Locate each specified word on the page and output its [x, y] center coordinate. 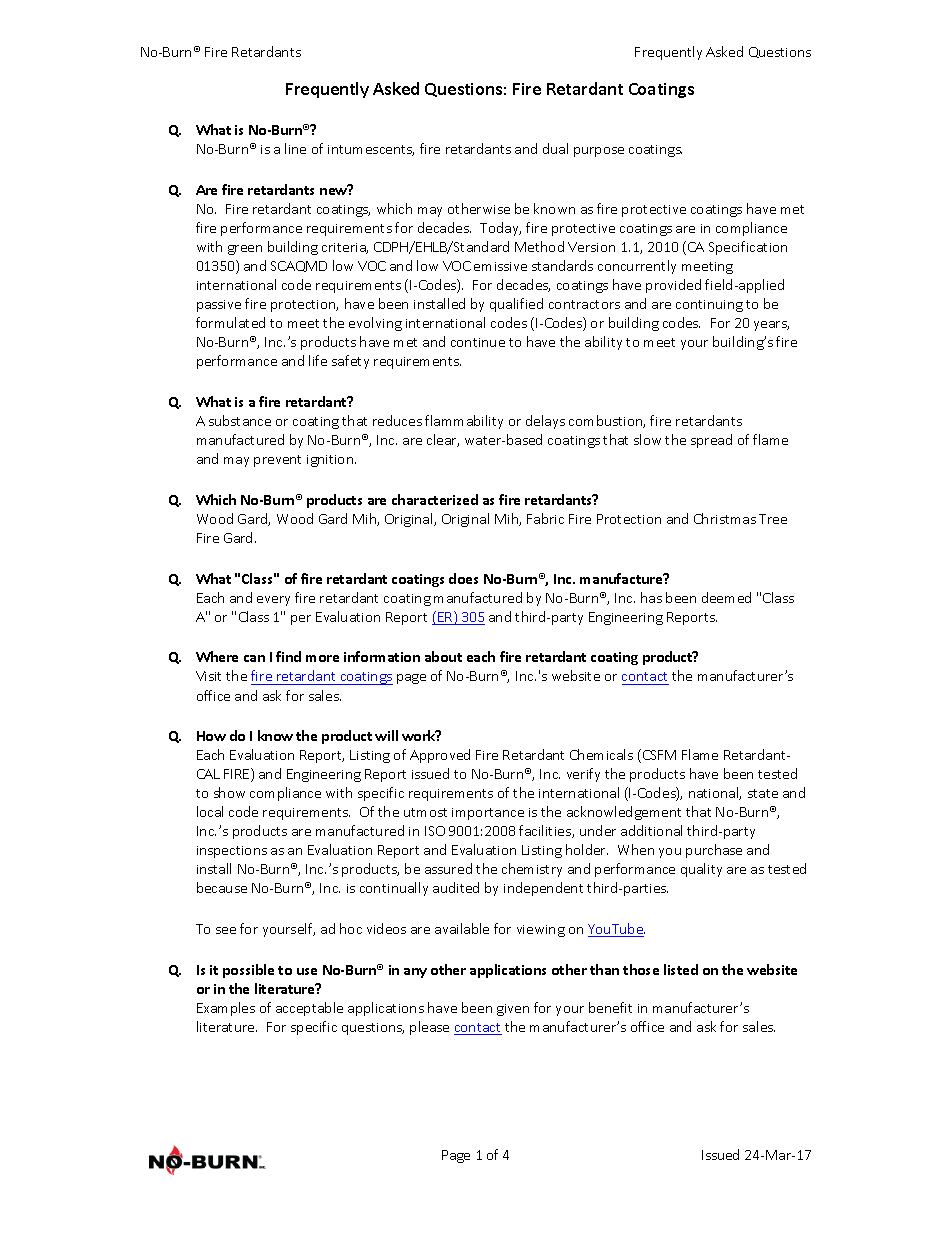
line [295, 148]
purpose [599, 152]
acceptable [309, 1009]
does [463, 578]
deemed [726, 597]
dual [555, 148]
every [273, 601]
